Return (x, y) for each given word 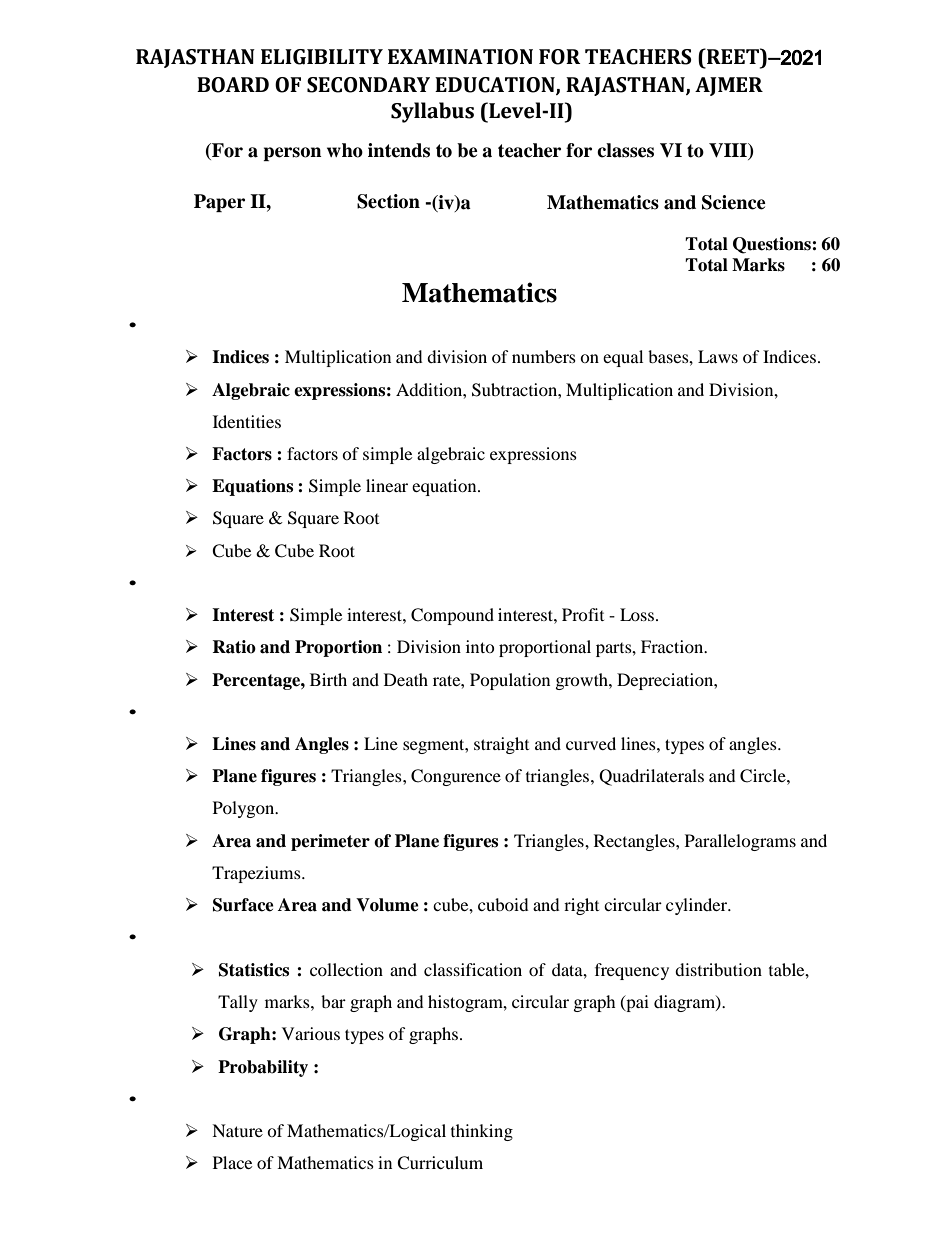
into (480, 646)
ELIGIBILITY (322, 57)
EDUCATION (496, 86)
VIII (729, 151)
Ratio (234, 647)
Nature (237, 1130)
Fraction (673, 646)
